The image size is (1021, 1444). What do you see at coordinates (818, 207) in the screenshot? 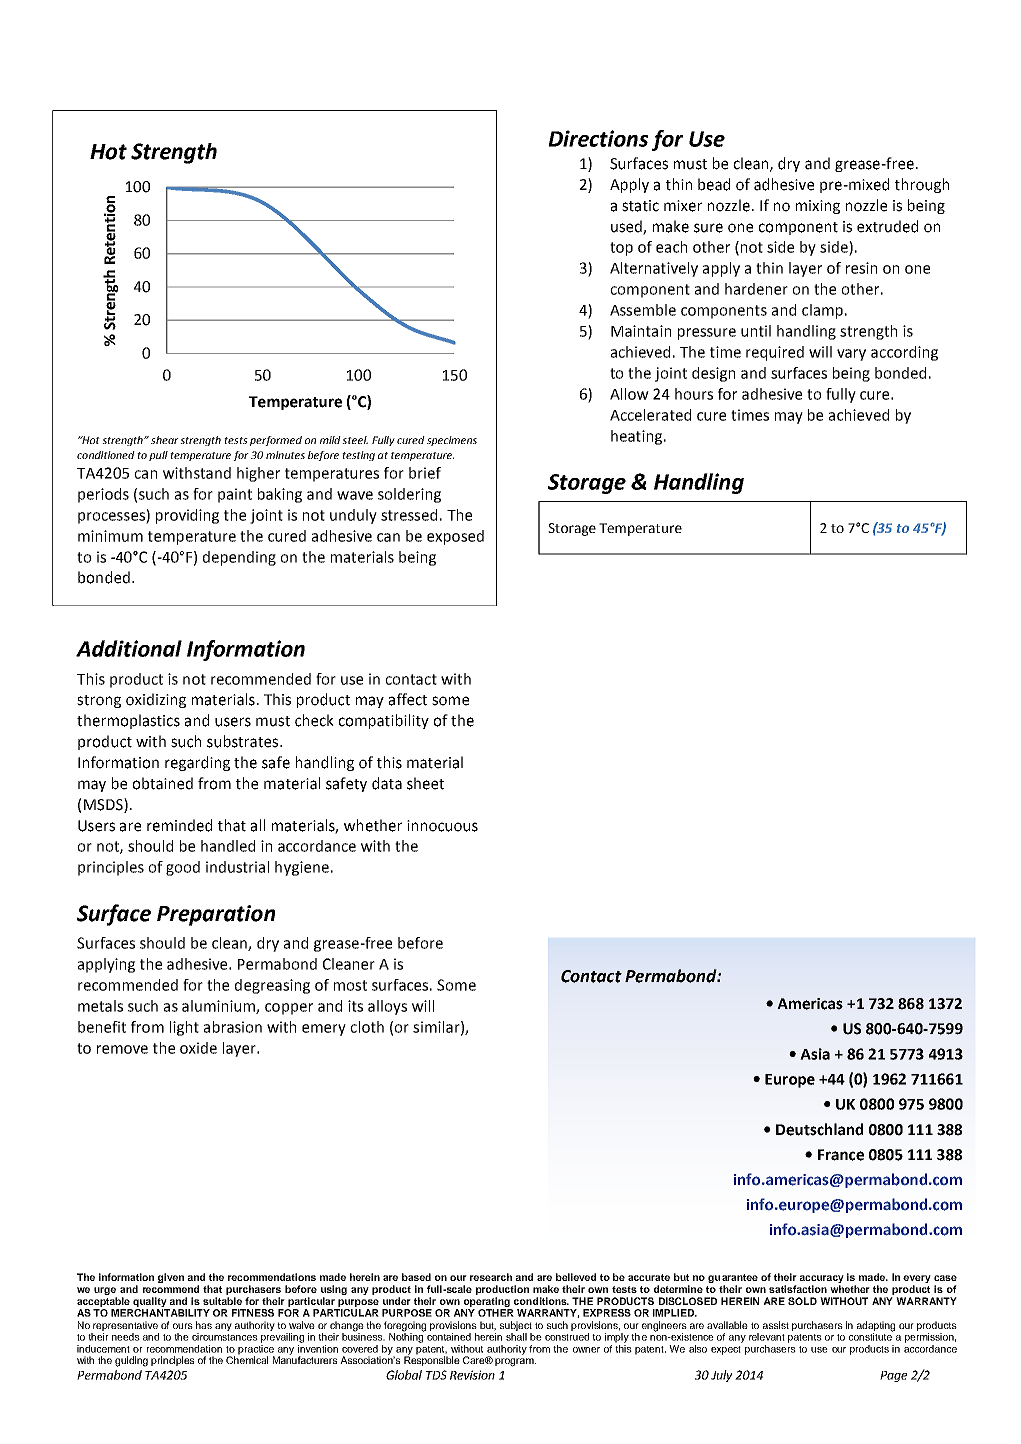
I see `mixing` at bounding box center [818, 207].
